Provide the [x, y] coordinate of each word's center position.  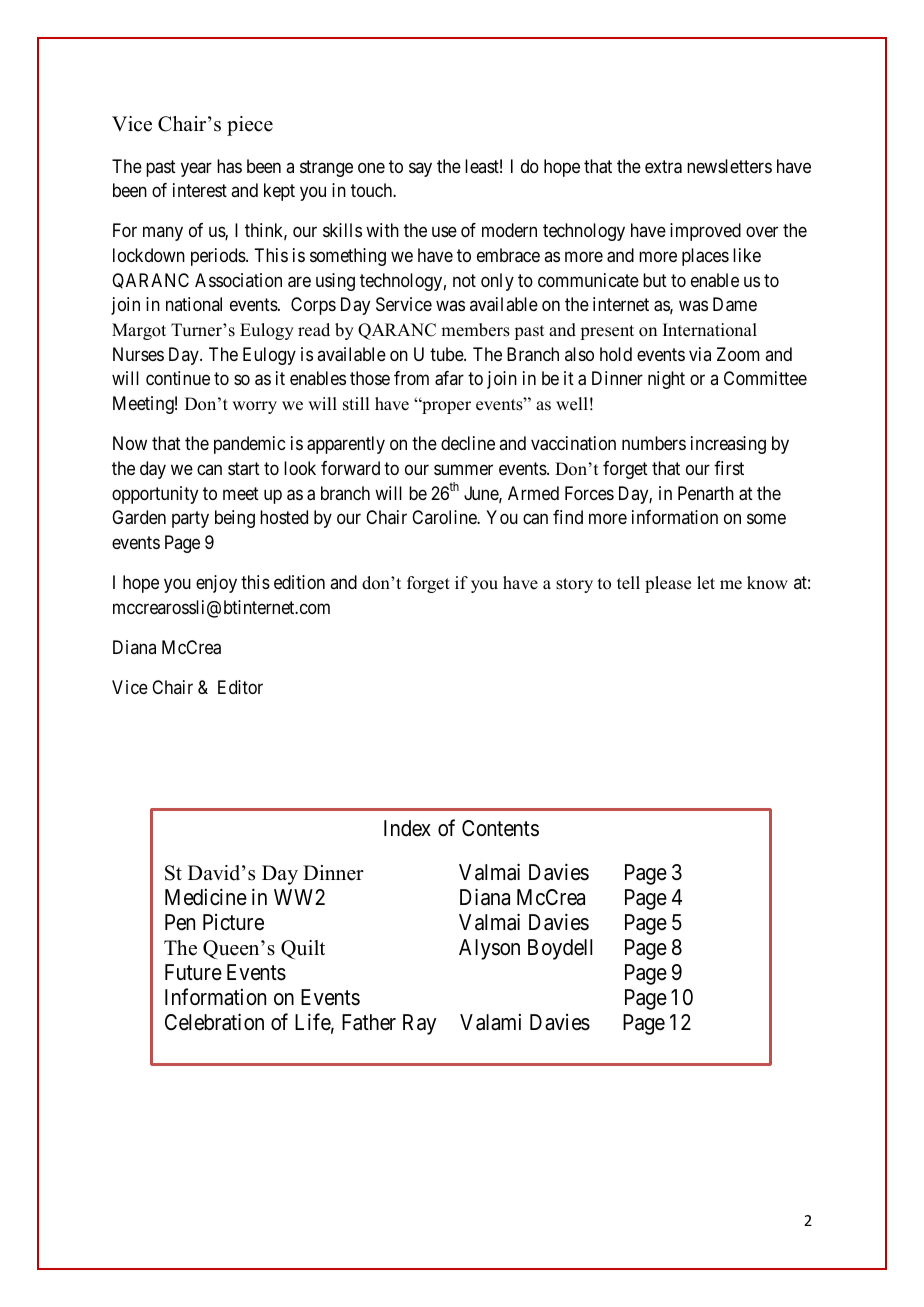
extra [663, 167]
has [229, 166]
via [700, 354]
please [668, 584]
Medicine [206, 897]
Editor [240, 687]
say [420, 169]
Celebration [214, 1022]
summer [463, 469]
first [729, 468]
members [475, 330]
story [574, 585]
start [244, 469]
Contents [500, 828]
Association [238, 280]
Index [407, 828]
